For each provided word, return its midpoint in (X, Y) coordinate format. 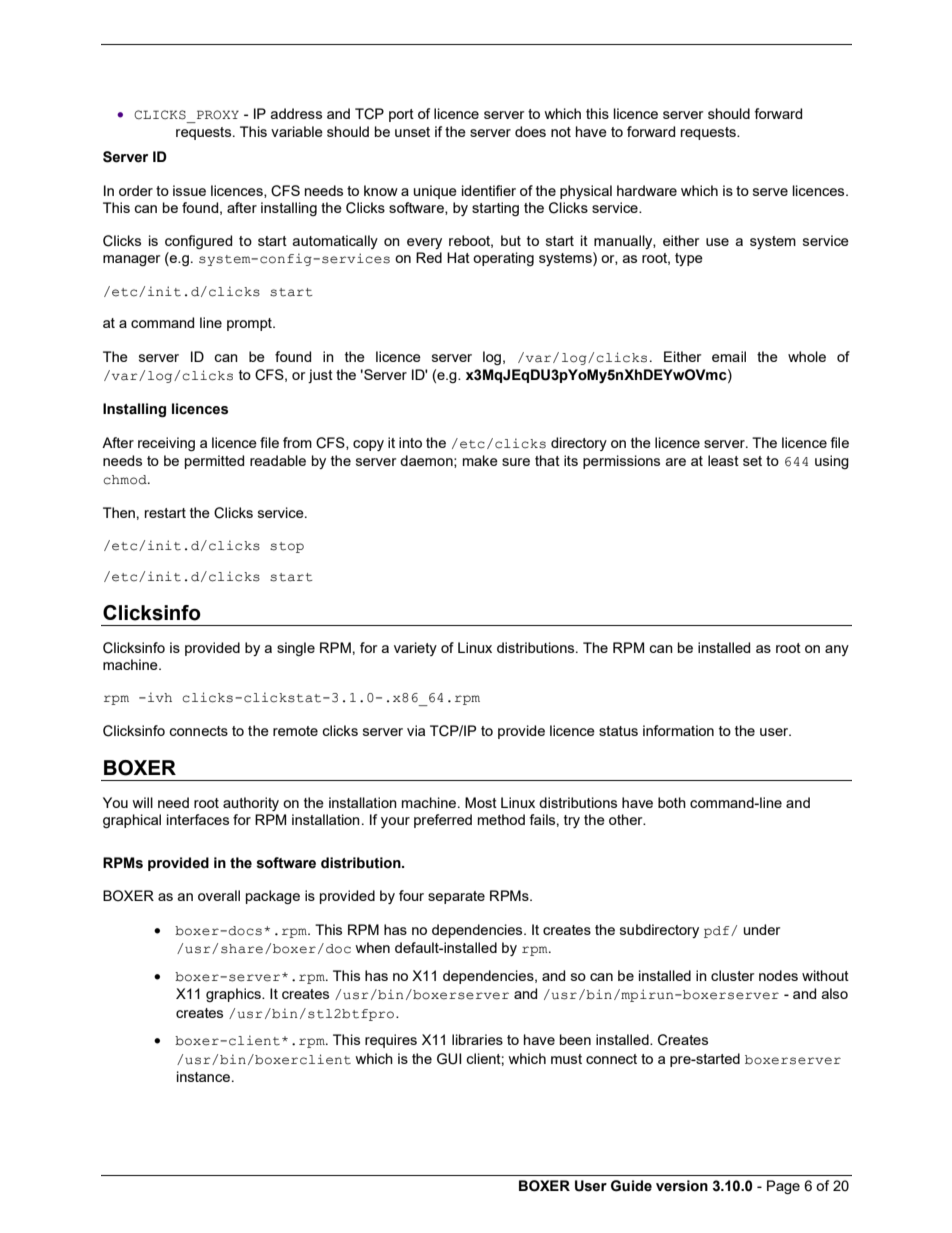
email (729, 356)
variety (415, 649)
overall (219, 895)
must (566, 1059)
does (530, 131)
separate (456, 897)
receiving (166, 444)
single (296, 649)
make (480, 460)
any (837, 650)
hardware (647, 190)
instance (203, 1076)
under (762, 929)
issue (189, 190)
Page (783, 1187)
